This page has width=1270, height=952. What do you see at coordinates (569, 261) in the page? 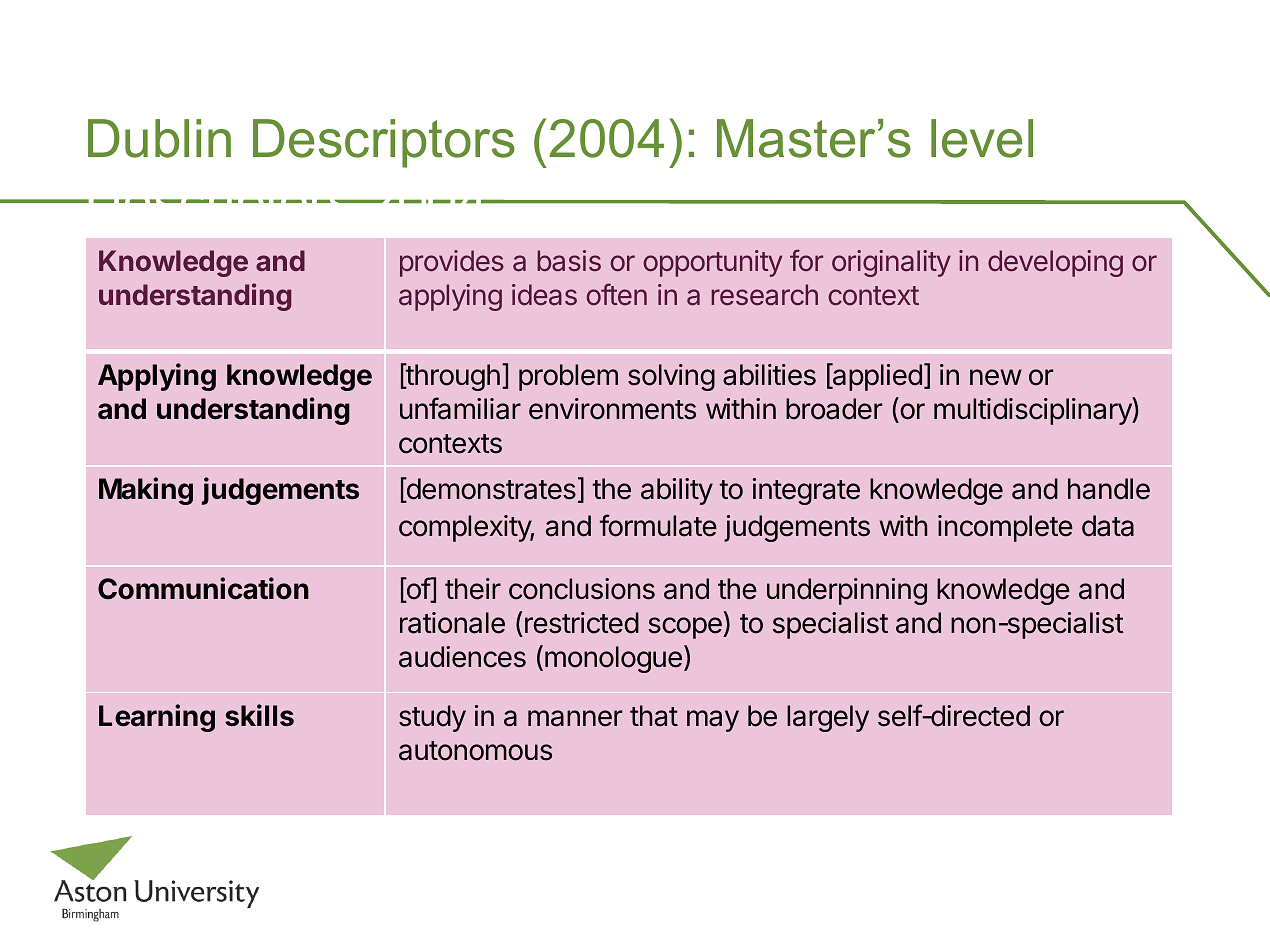
I see `basis` at bounding box center [569, 261].
